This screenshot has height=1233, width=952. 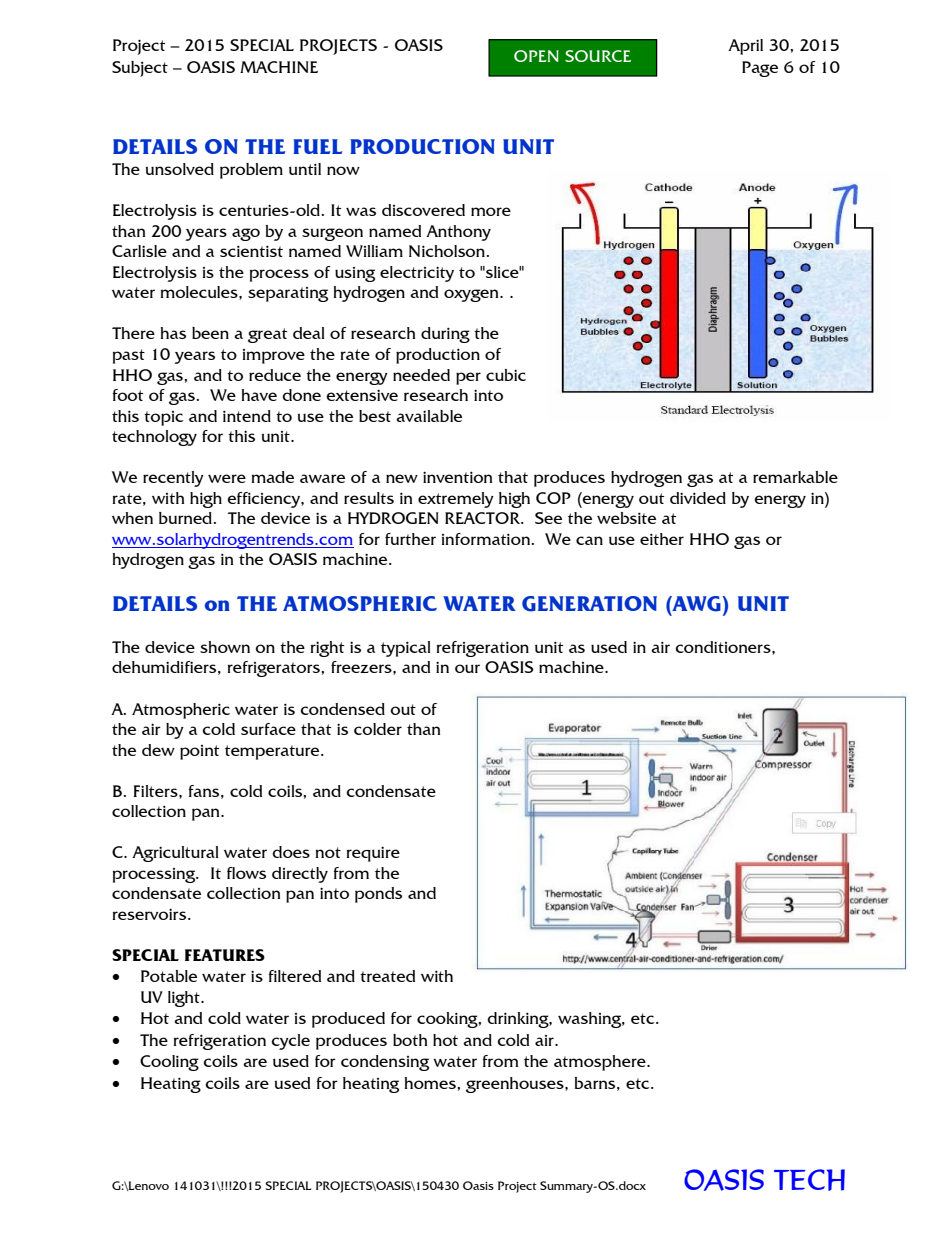 What do you see at coordinates (698, 498) in the screenshot?
I see `divided` at bounding box center [698, 498].
